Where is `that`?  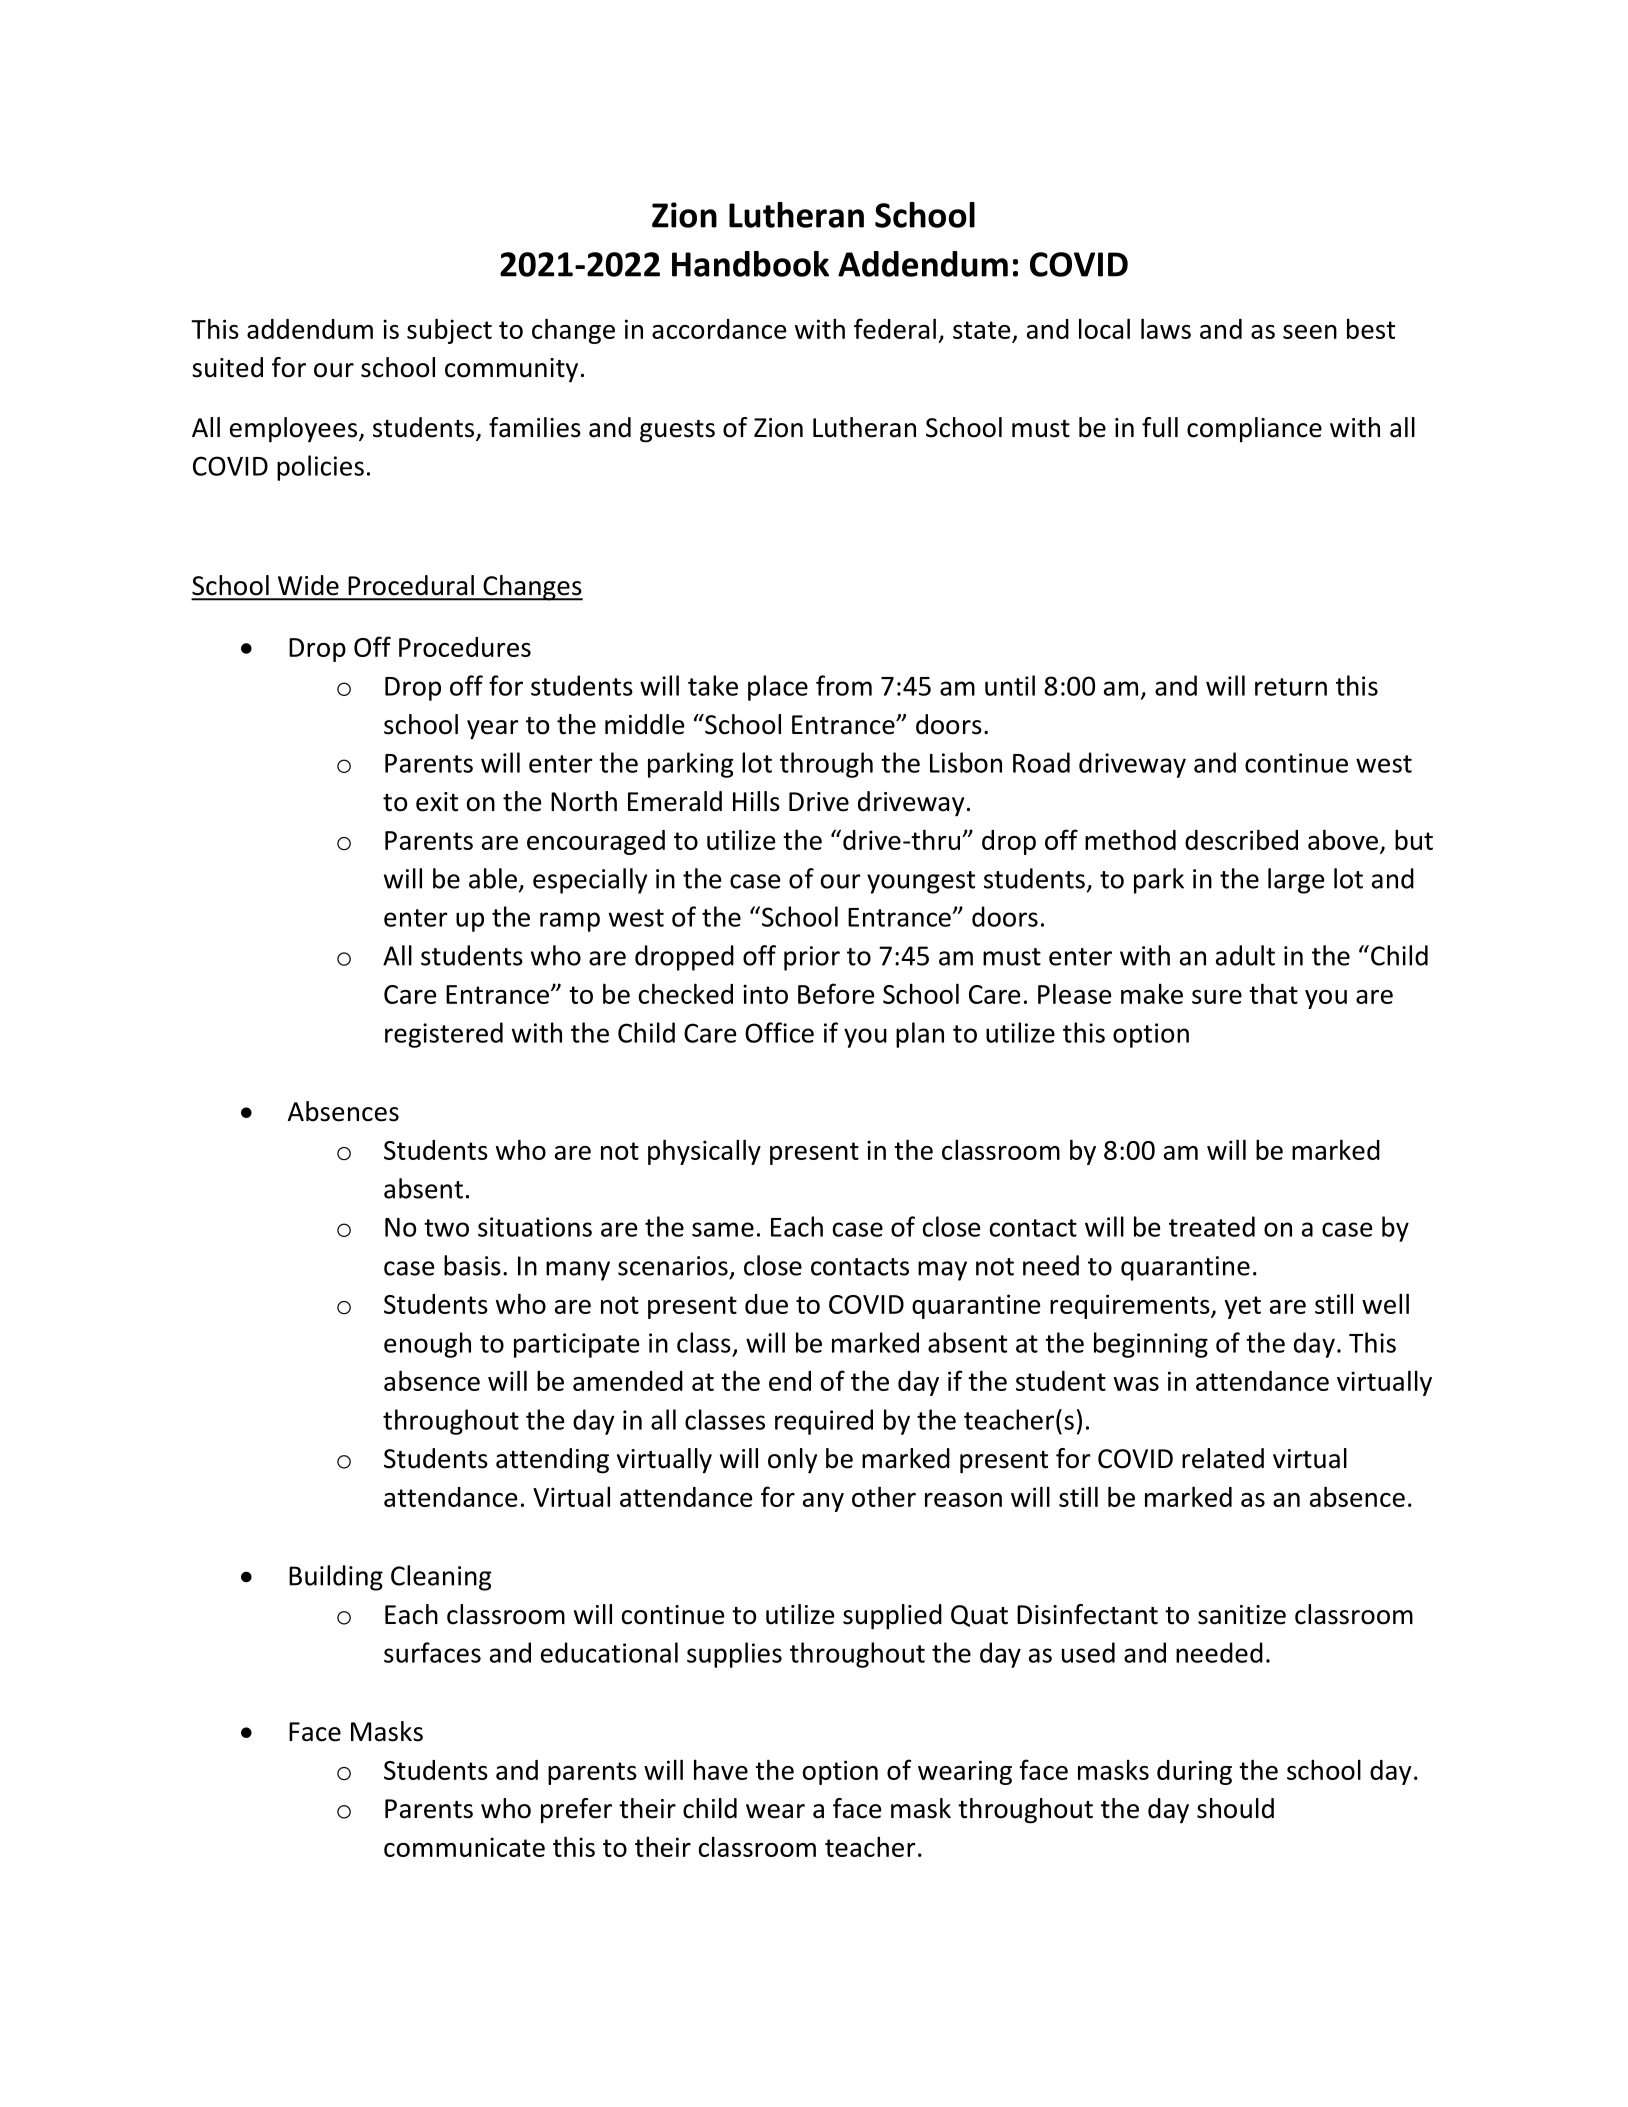 that is located at coordinates (1273, 993).
